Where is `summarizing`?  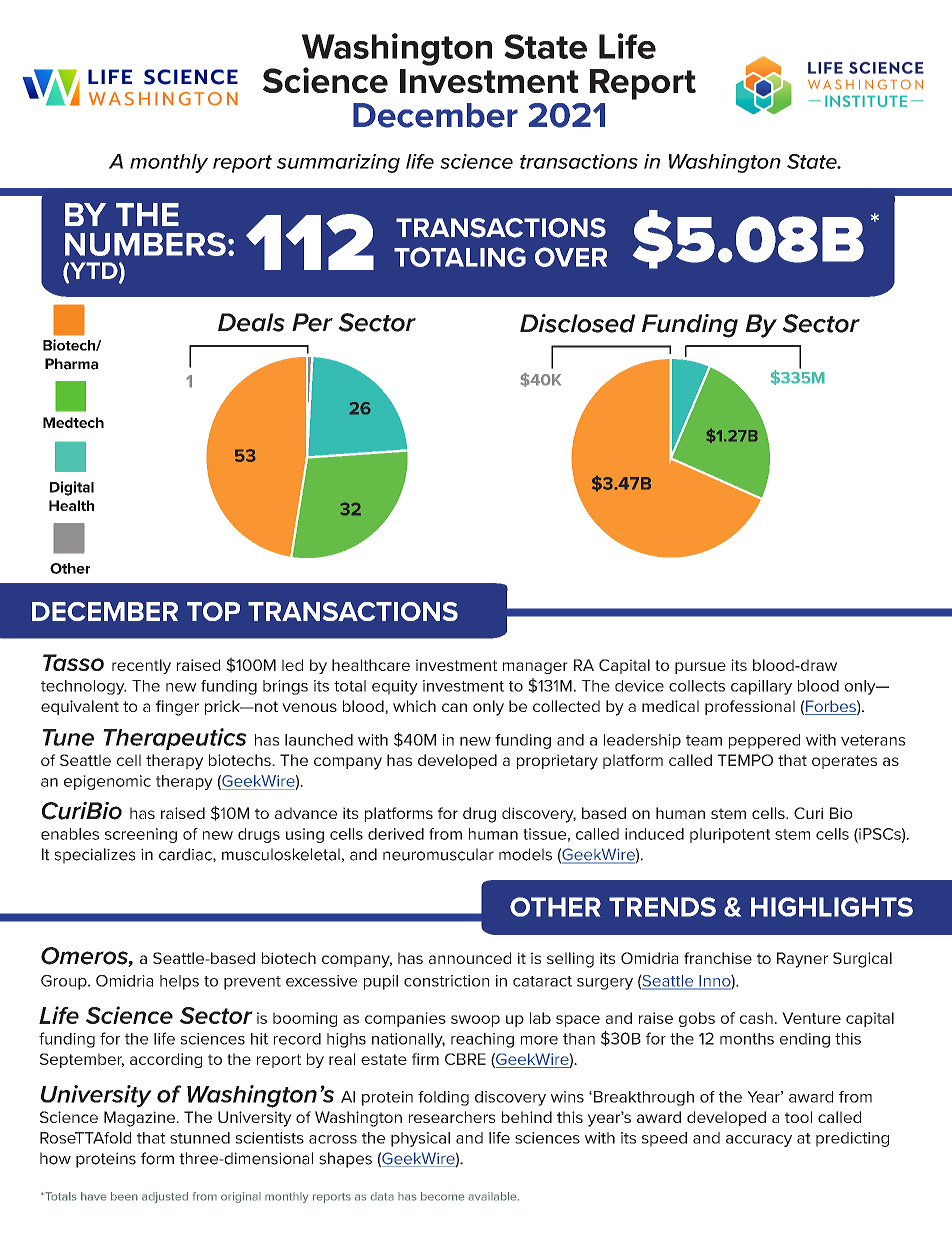
summarizing is located at coordinates (338, 163).
